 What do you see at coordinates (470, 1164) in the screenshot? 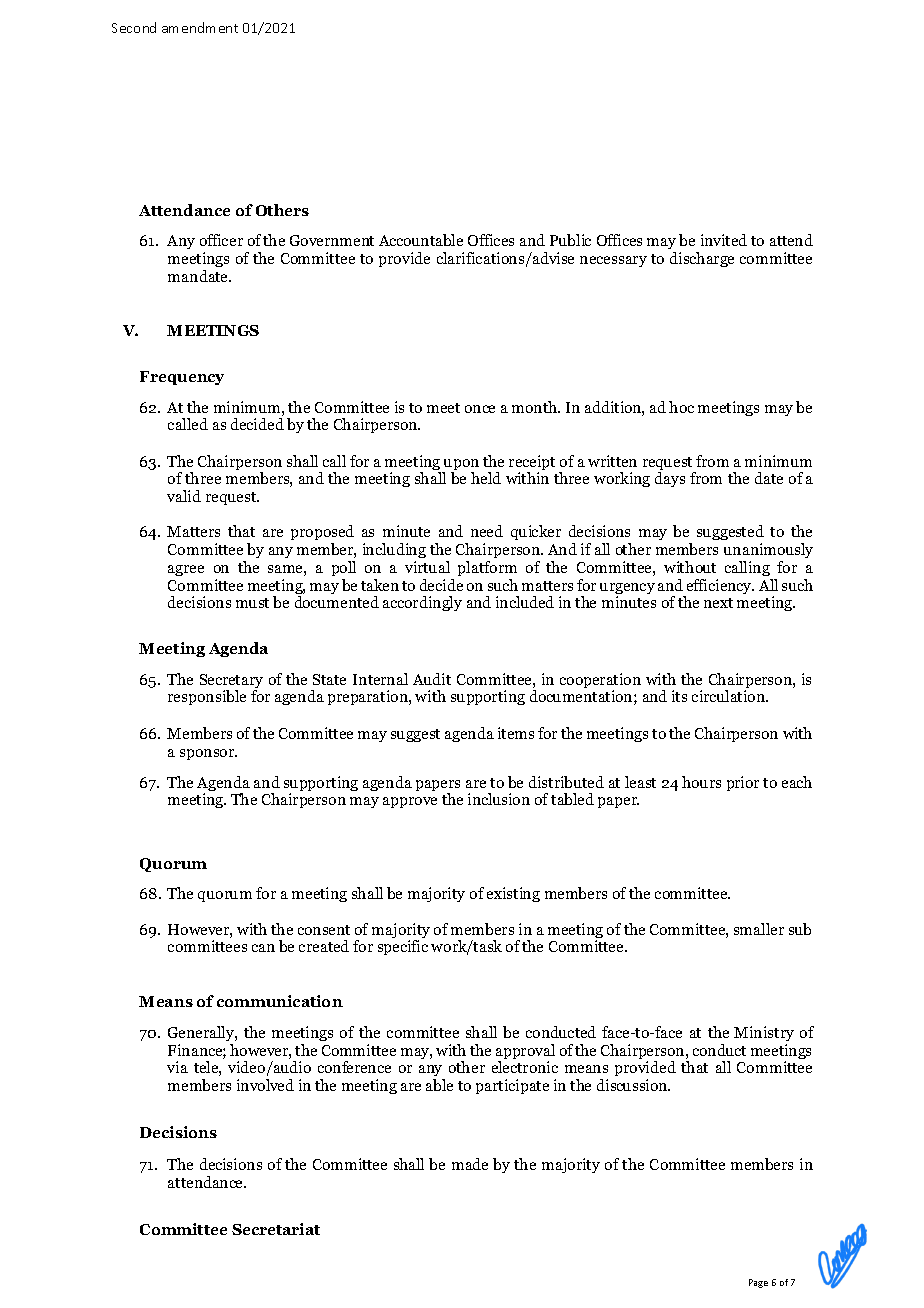
I see `made` at bounding box center [470, 1164].
